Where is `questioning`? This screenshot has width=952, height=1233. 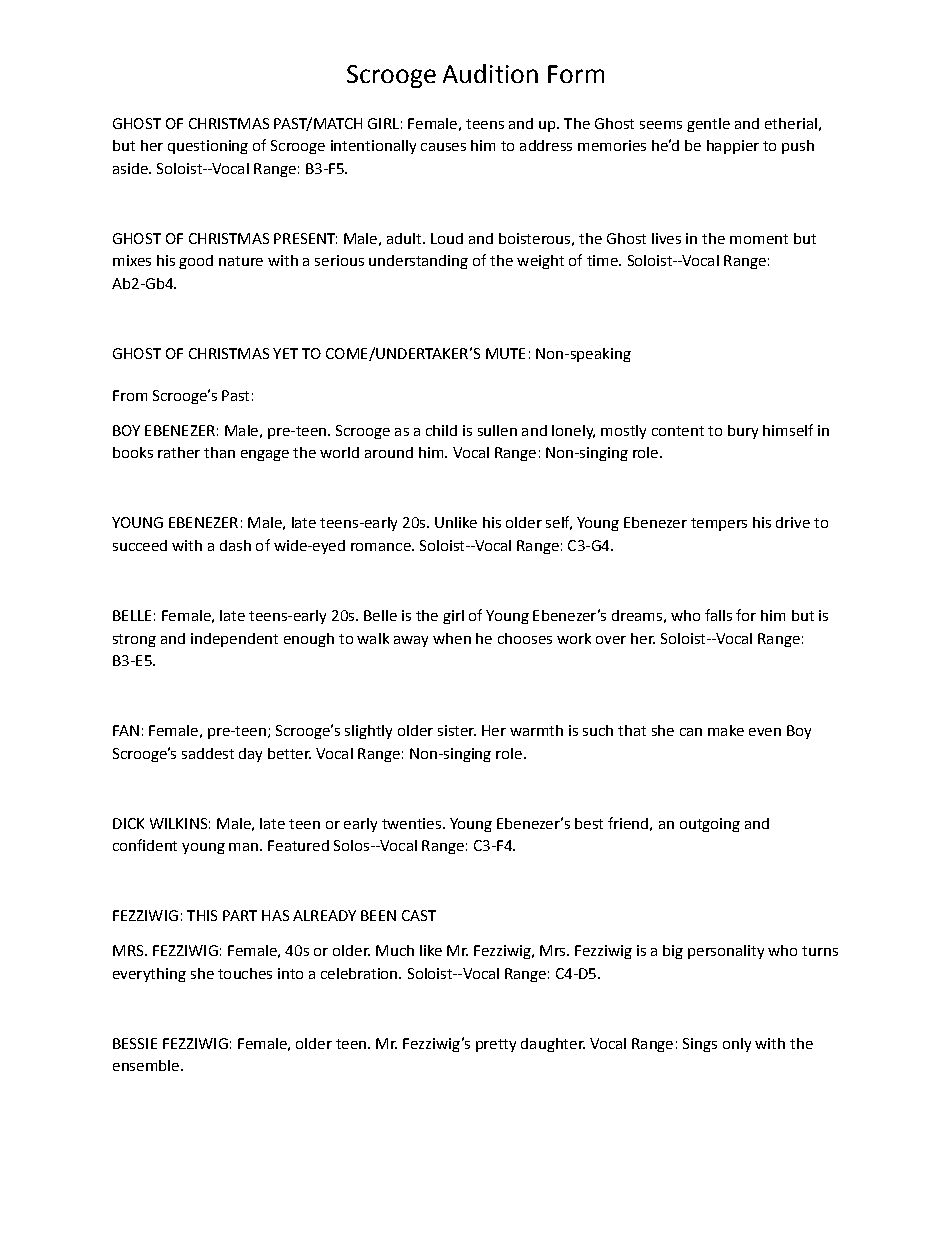
questioning is located at coordinates (208, 147).
